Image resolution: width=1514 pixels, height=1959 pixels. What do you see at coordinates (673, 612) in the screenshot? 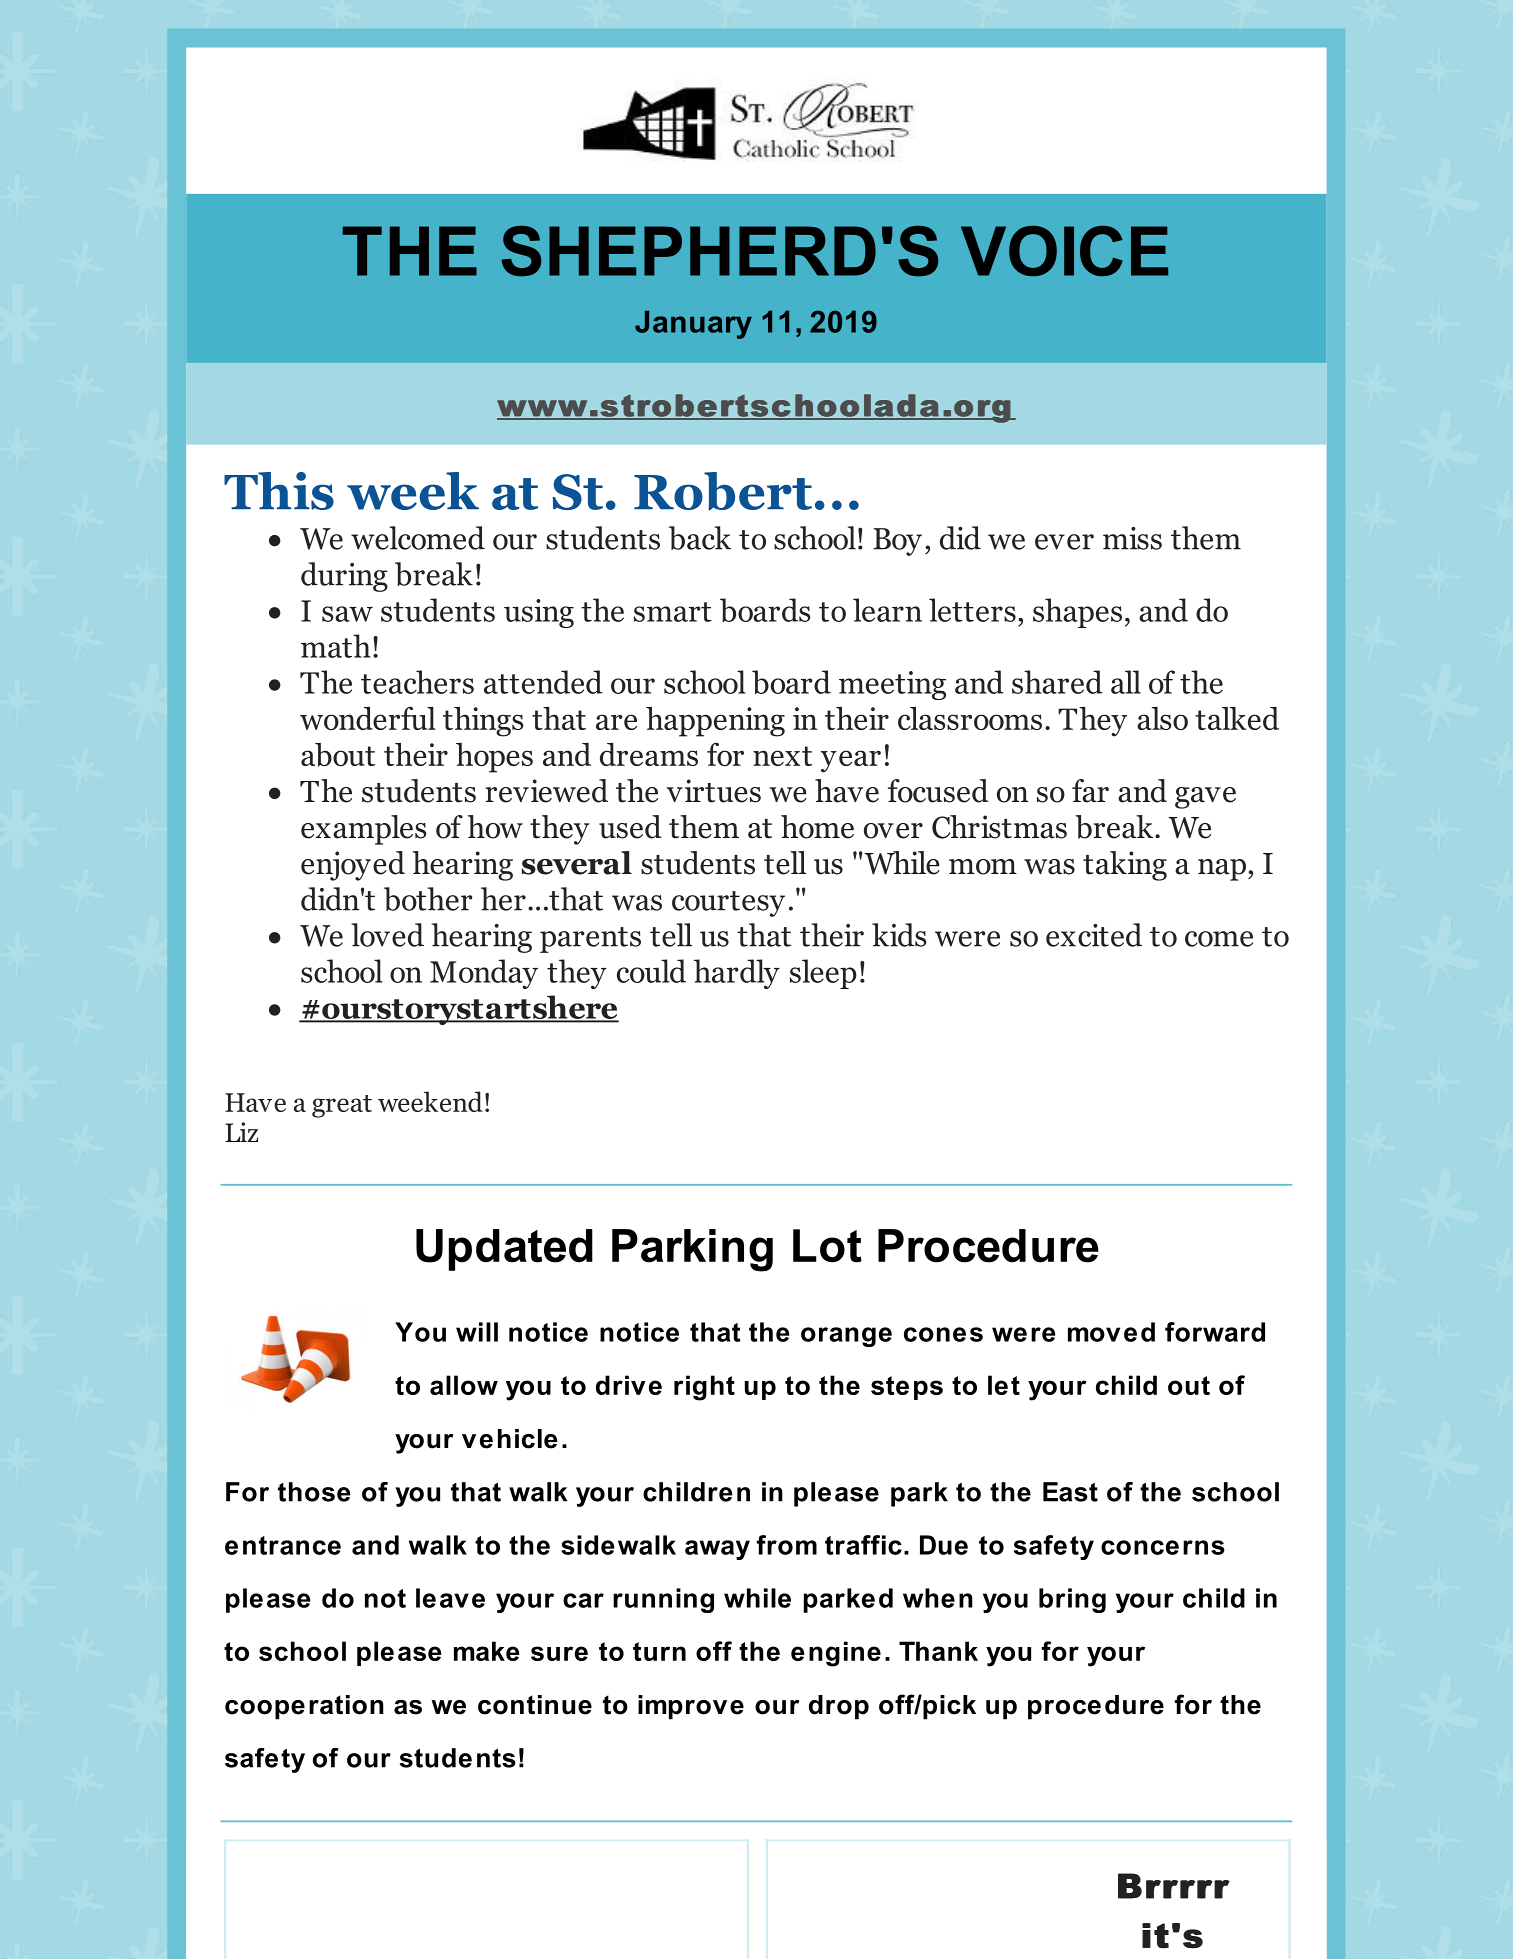
I see `smart` at bounding box center [673, 612].
